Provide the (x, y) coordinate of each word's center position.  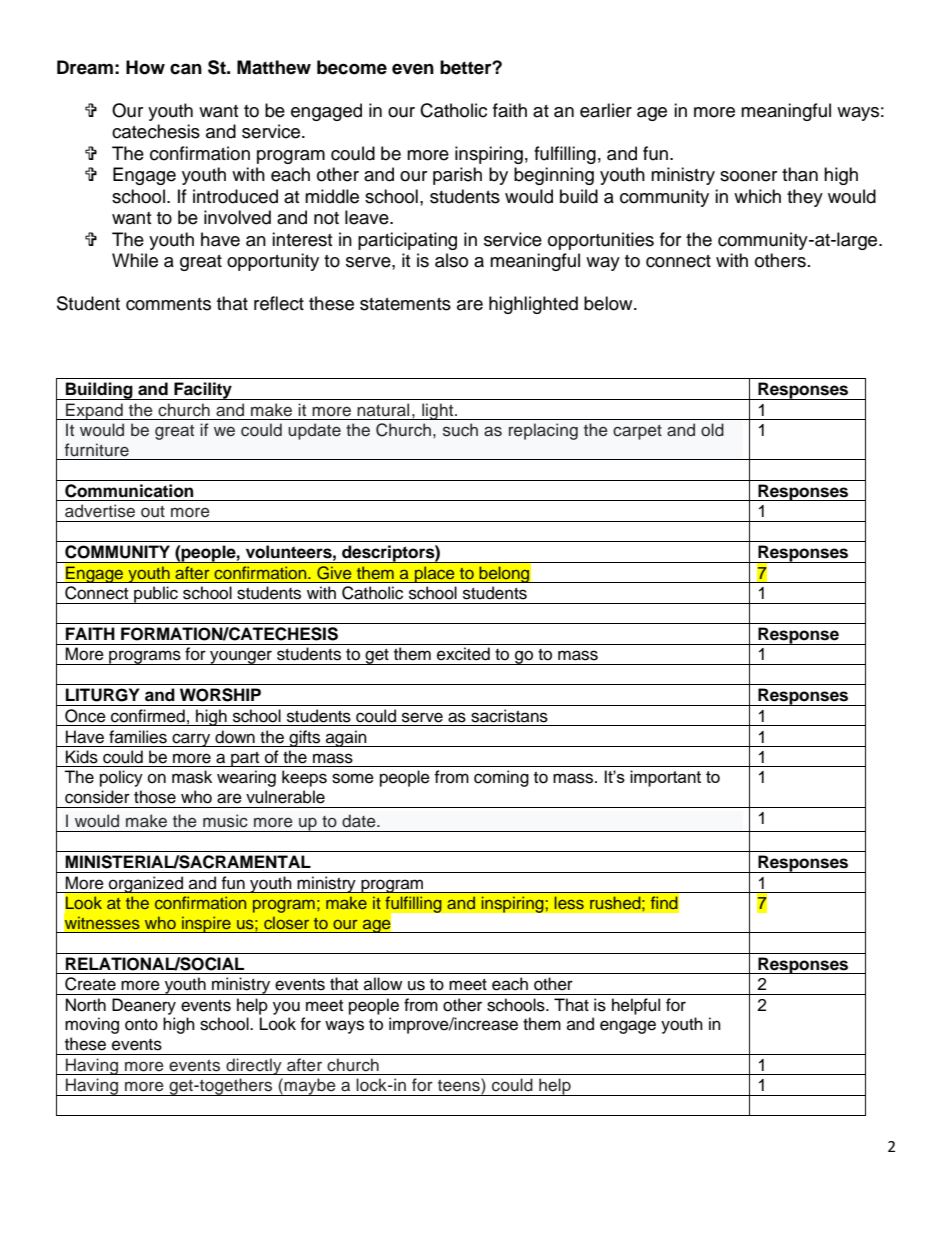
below (609, 303)
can (186, 69)
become (352, 67)
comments (168, 304)
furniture (97, 450)
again (346, 738)
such (460, 430)
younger (241, 657)
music (225, 821)
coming (501, 778)
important (665, 778)
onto (141, 1025)
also (451, 260)
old (712, 430)
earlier (606, 110)
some (353, 778)
